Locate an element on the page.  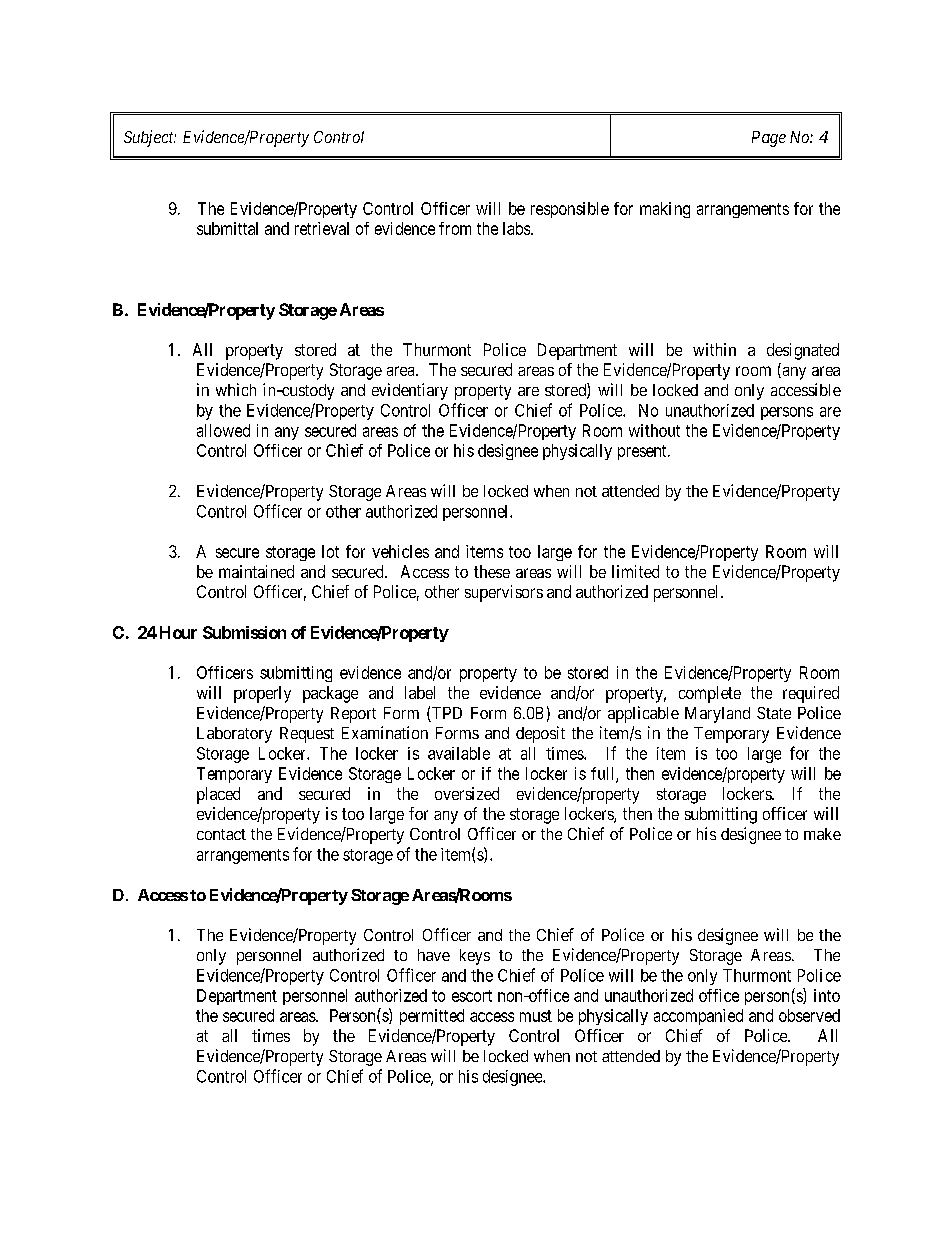
Page is located at coordinates (769, 139).
